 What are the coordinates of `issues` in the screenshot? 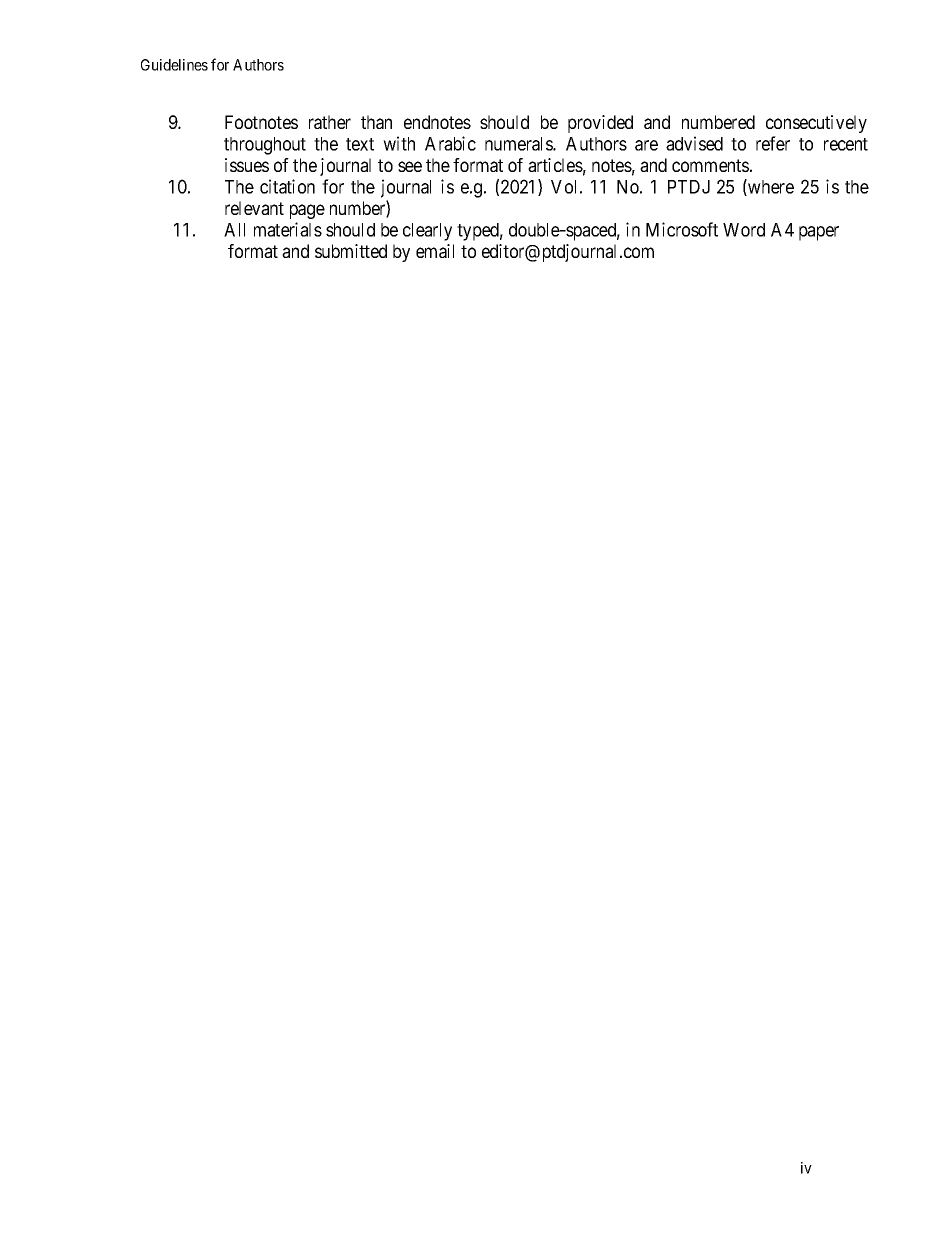 It's located at (247, 165).
